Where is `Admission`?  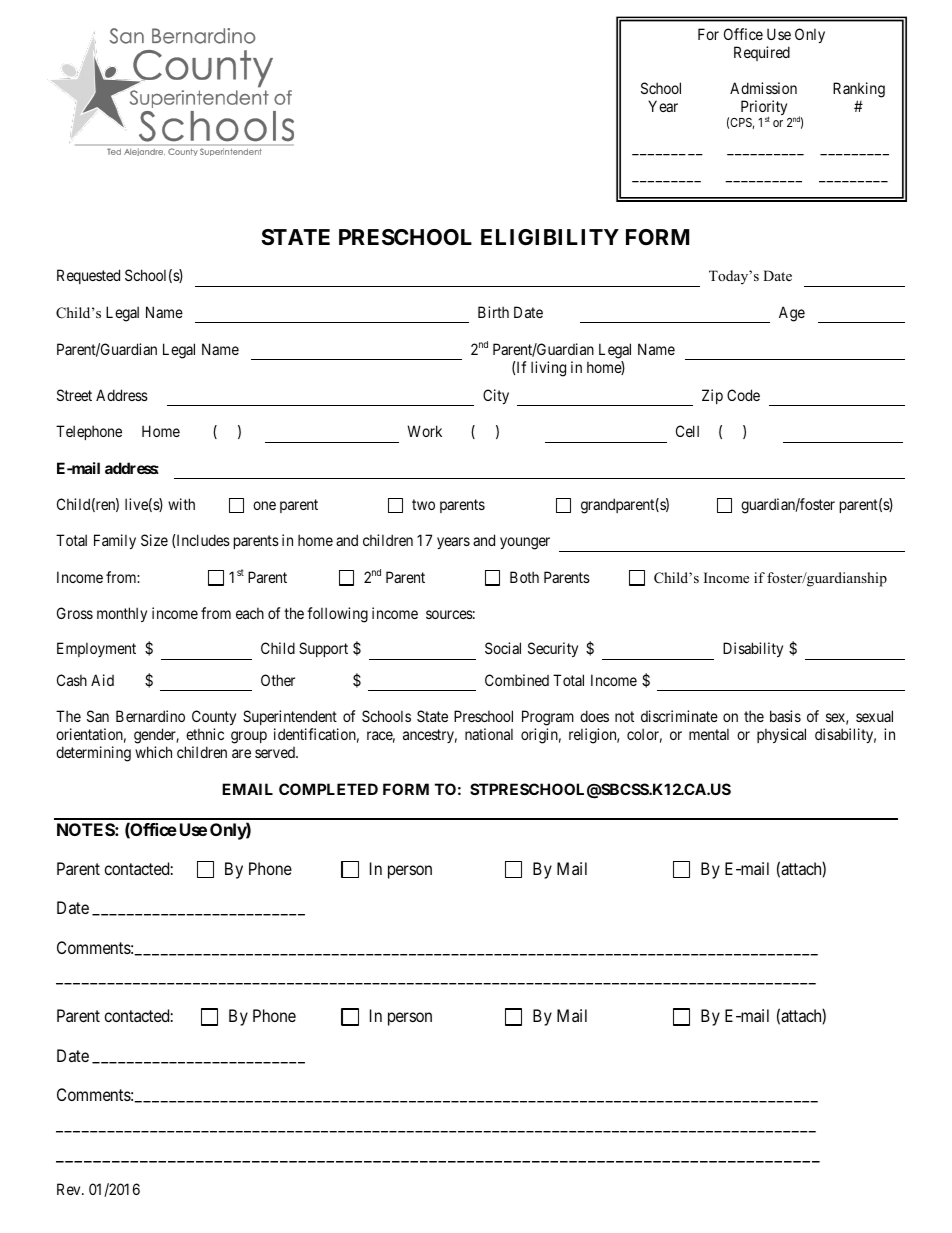 Admission is located at coordinates (763, 88).
